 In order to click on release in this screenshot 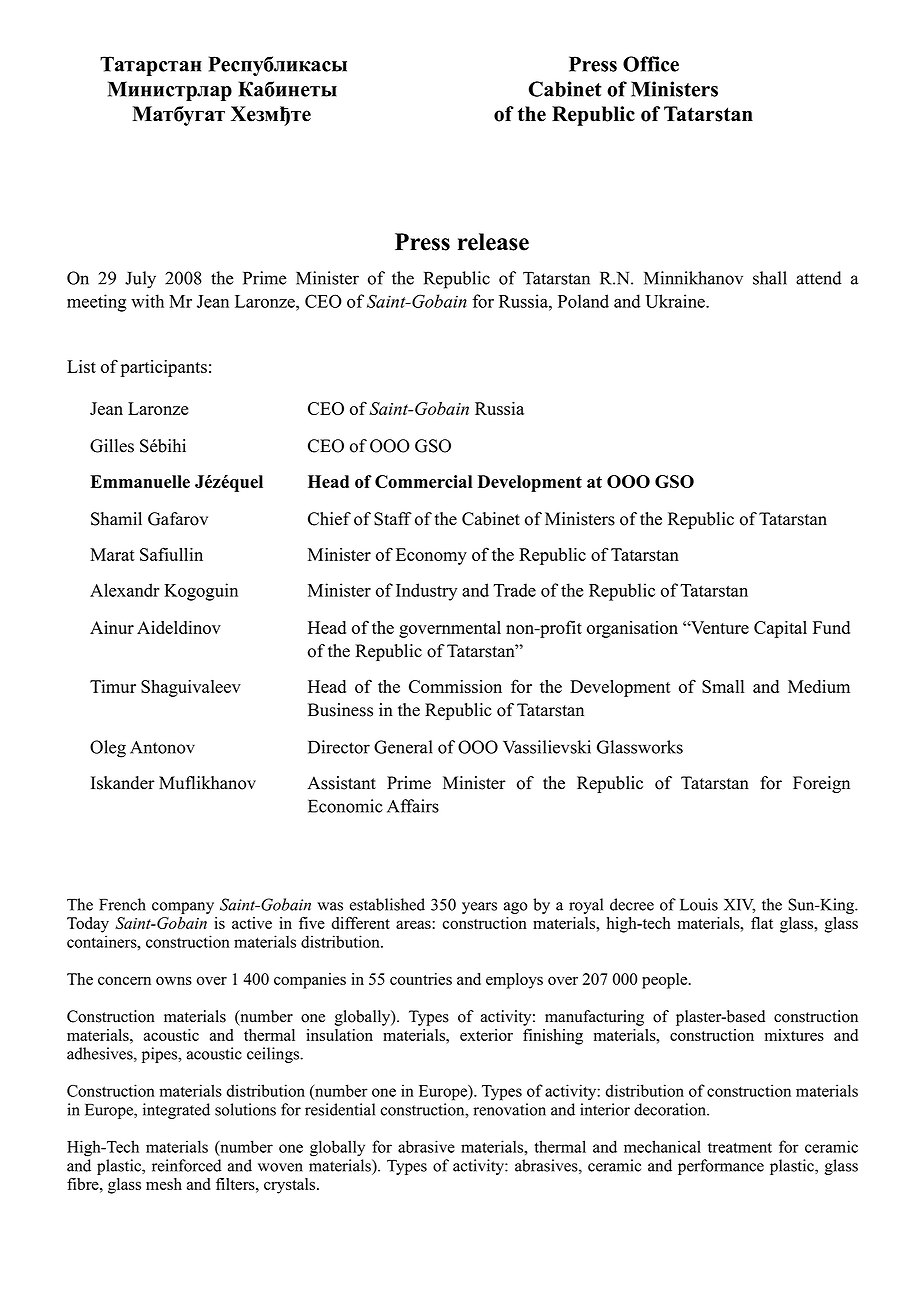, I will do `click(493, 242)`.
